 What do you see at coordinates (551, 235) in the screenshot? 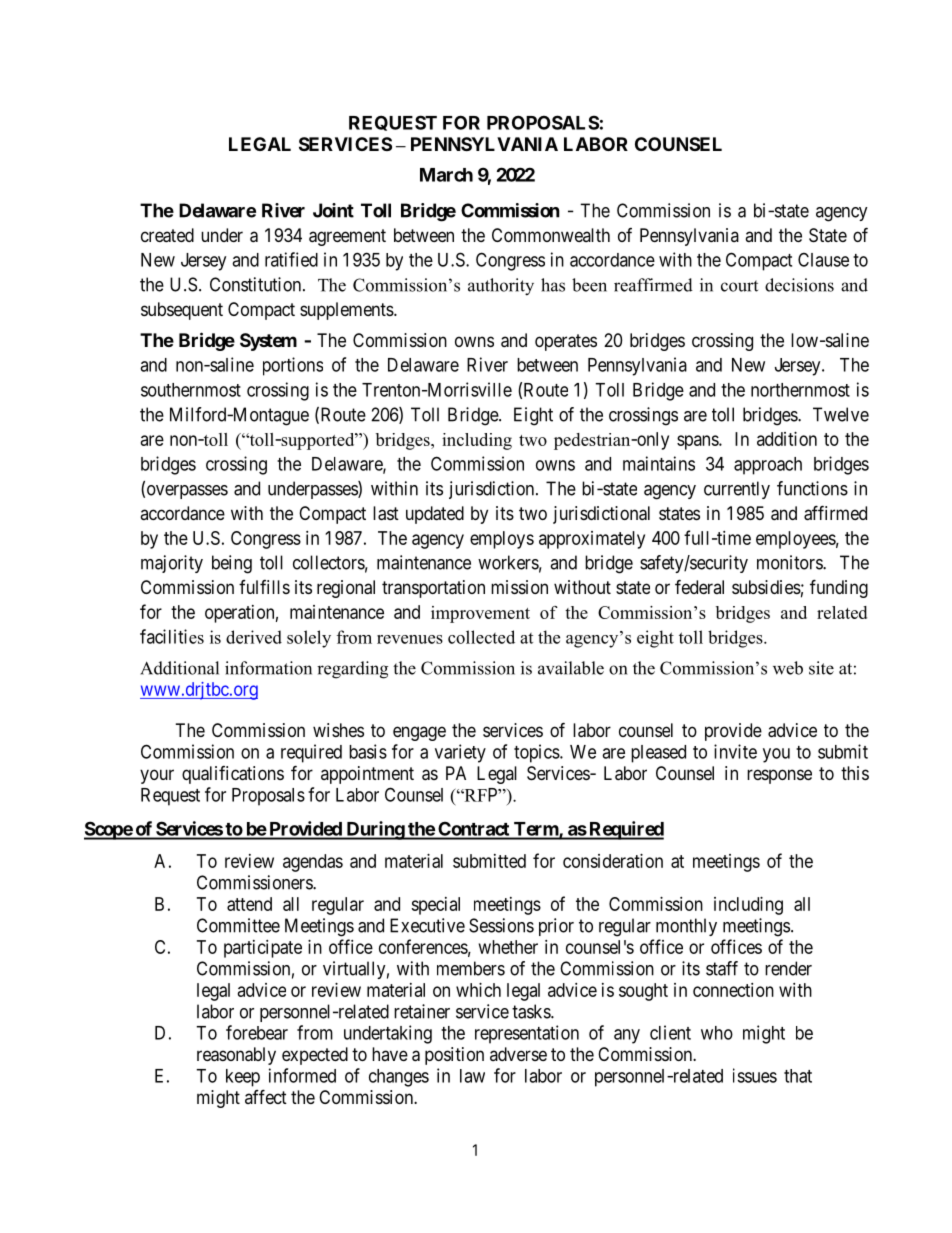
I see `Commonwealth` at bounding box center [551, 235].
